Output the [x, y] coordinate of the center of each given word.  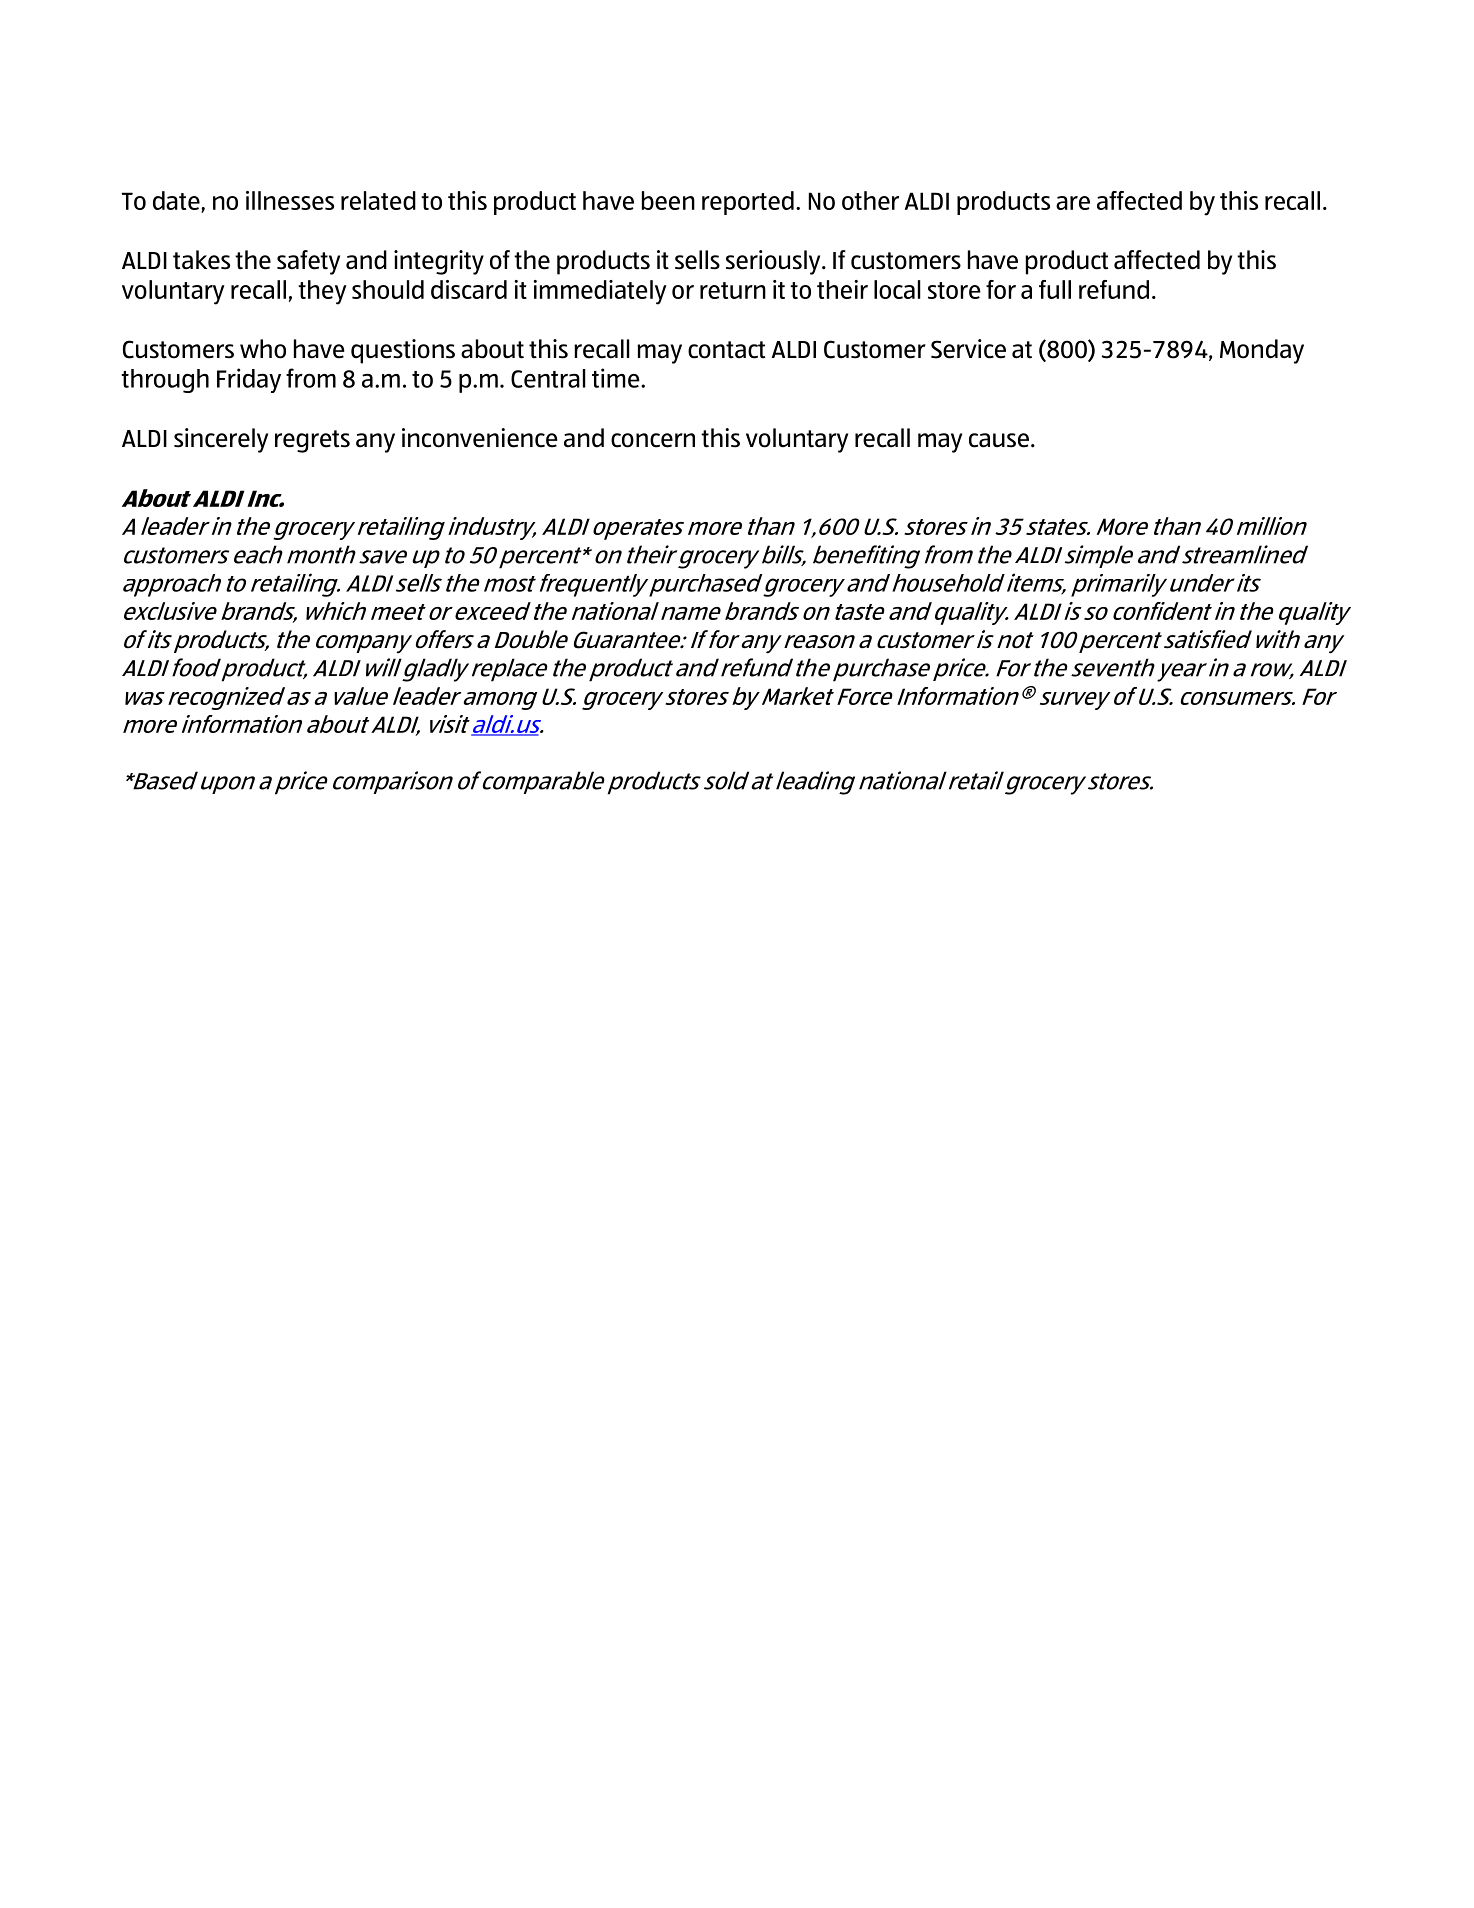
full [1055, 289]
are [1073, 203]
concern [653, 440]
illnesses [290, 200]
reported [748, 203]
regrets [312, 441]
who [263, 349]
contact [726, 350]
